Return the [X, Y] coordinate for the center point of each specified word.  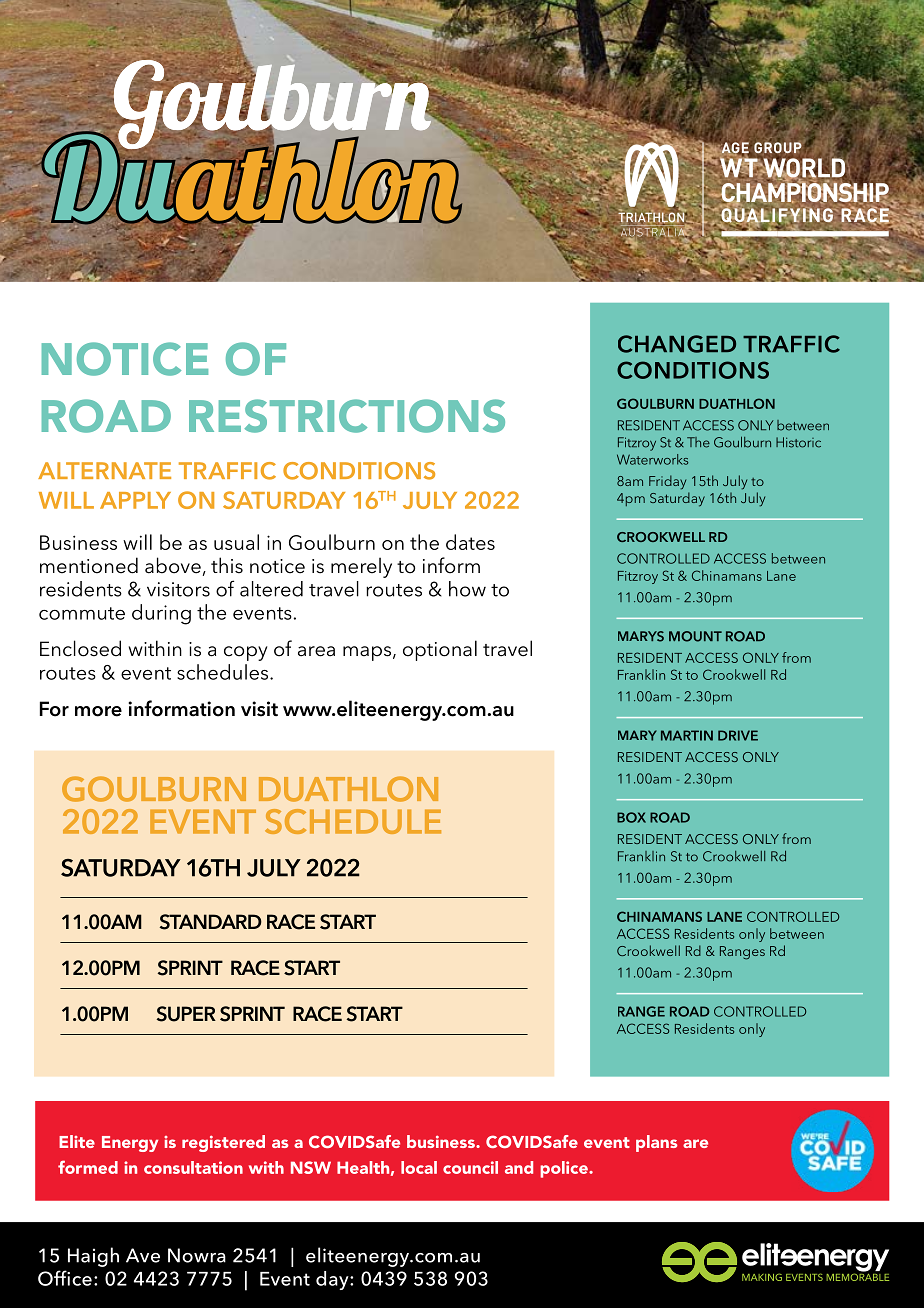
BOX [631, 817]
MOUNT [695, 636]
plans [657, 1143]
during [161, 614]
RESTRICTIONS [347, 416]
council [470, 1167]
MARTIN [687, 735]
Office [65, 1278]
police [565, 1169]
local [419, 1167]
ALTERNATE [104, 470]
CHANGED [677, 344]
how [467, 589]
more [98, 711]
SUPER [186, 1014]
